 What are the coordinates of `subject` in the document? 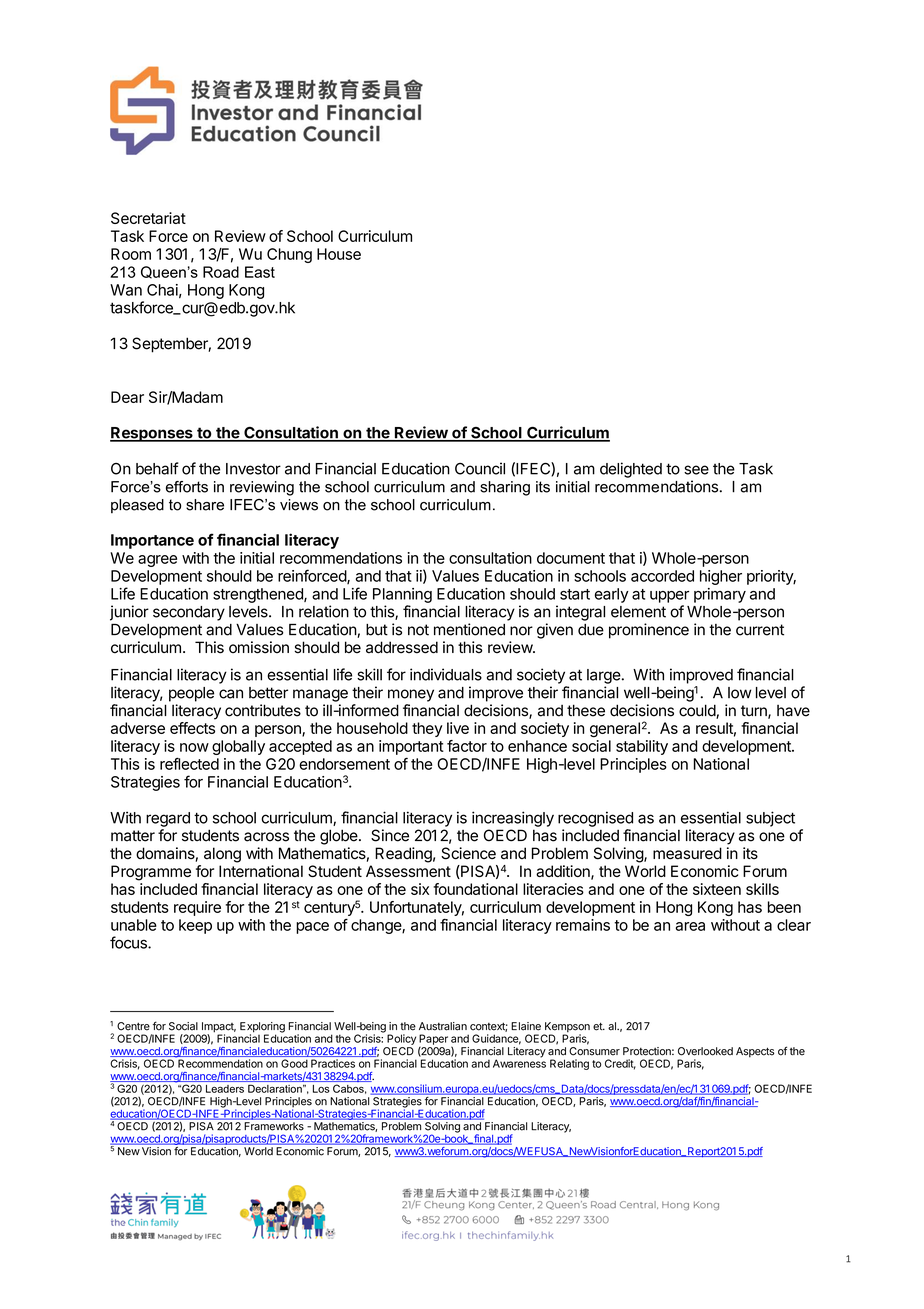 It's located at (770, 819).
